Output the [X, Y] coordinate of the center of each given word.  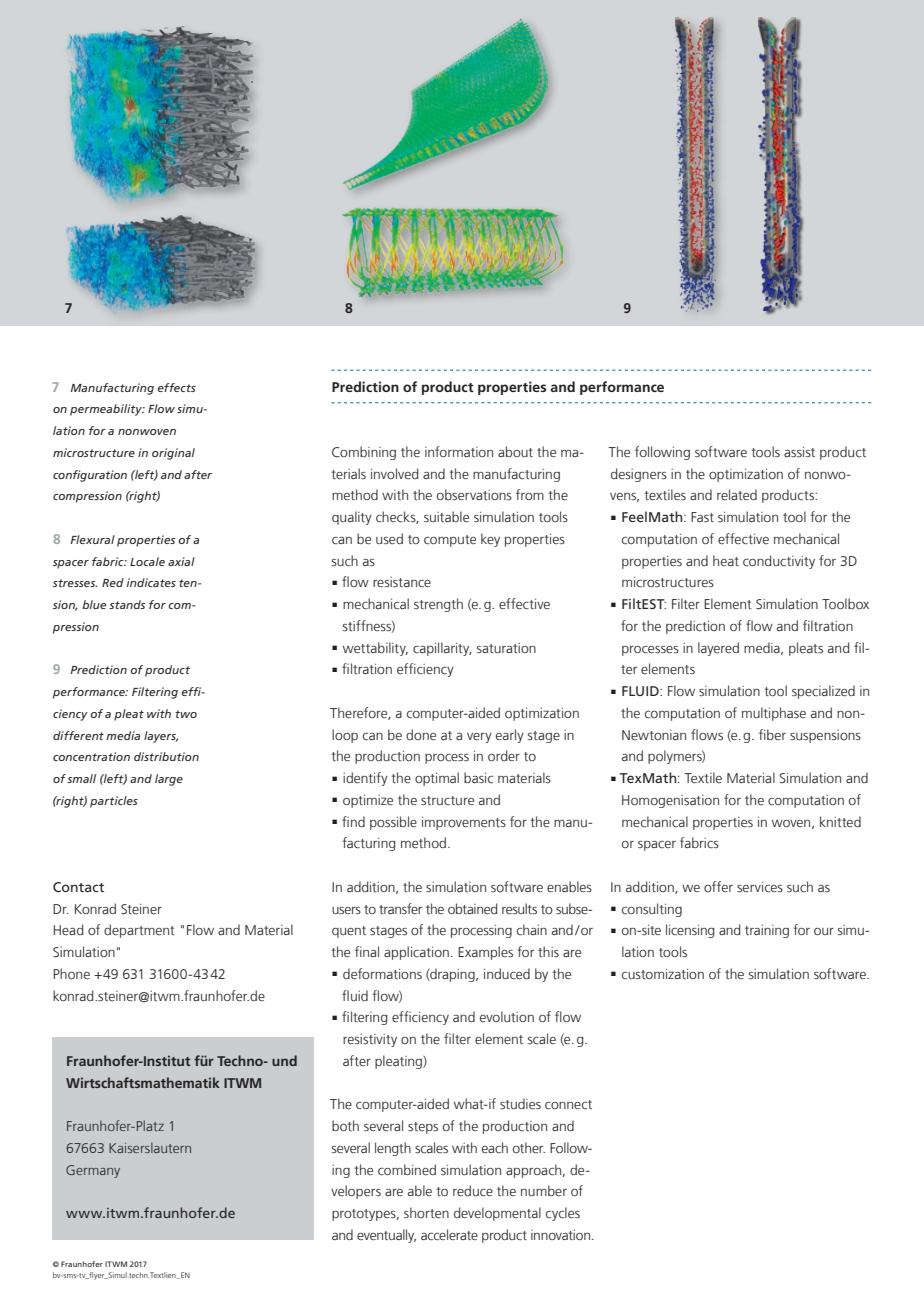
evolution [507, 1016]
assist [799, 452]
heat [726, 560]
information [459, 451]
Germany [93, 1171]
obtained [472, 908]
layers [161, 737]
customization [663, 974]
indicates [151, 582]
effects [176, 387]
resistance [402, 582]
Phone [71, 973]
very [479, 738]
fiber [772, 734]
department [139, 931]
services [760, 887]
